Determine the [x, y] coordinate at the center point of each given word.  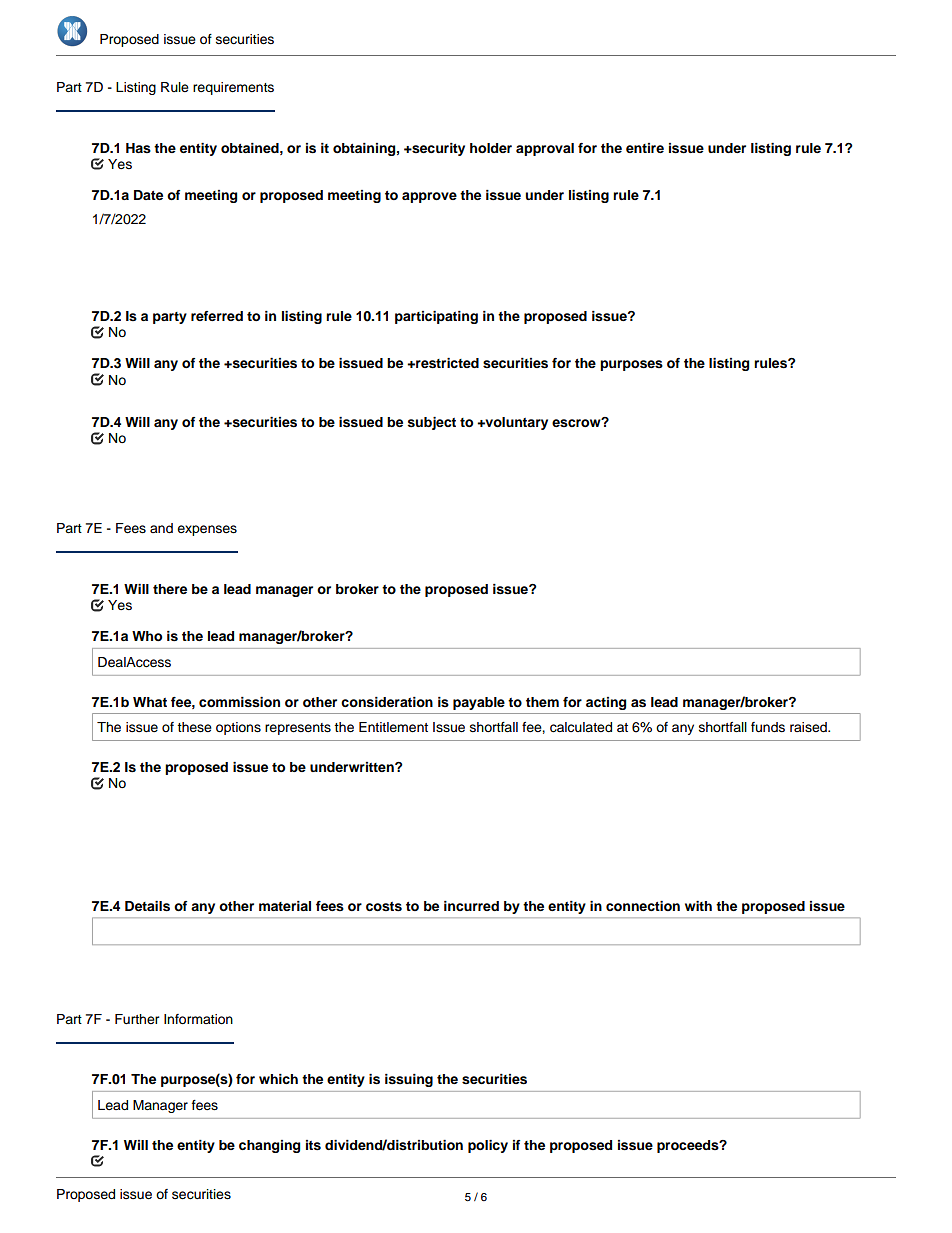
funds [768, 727]
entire [645, 148]
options [238, 728]
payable [479, 703]
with [698, 906]
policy [488, 1146]
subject [432, 423]
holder [491, 148]
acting [606, 703]
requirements [233, 88]
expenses [207, 530]
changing [269, 1146]
